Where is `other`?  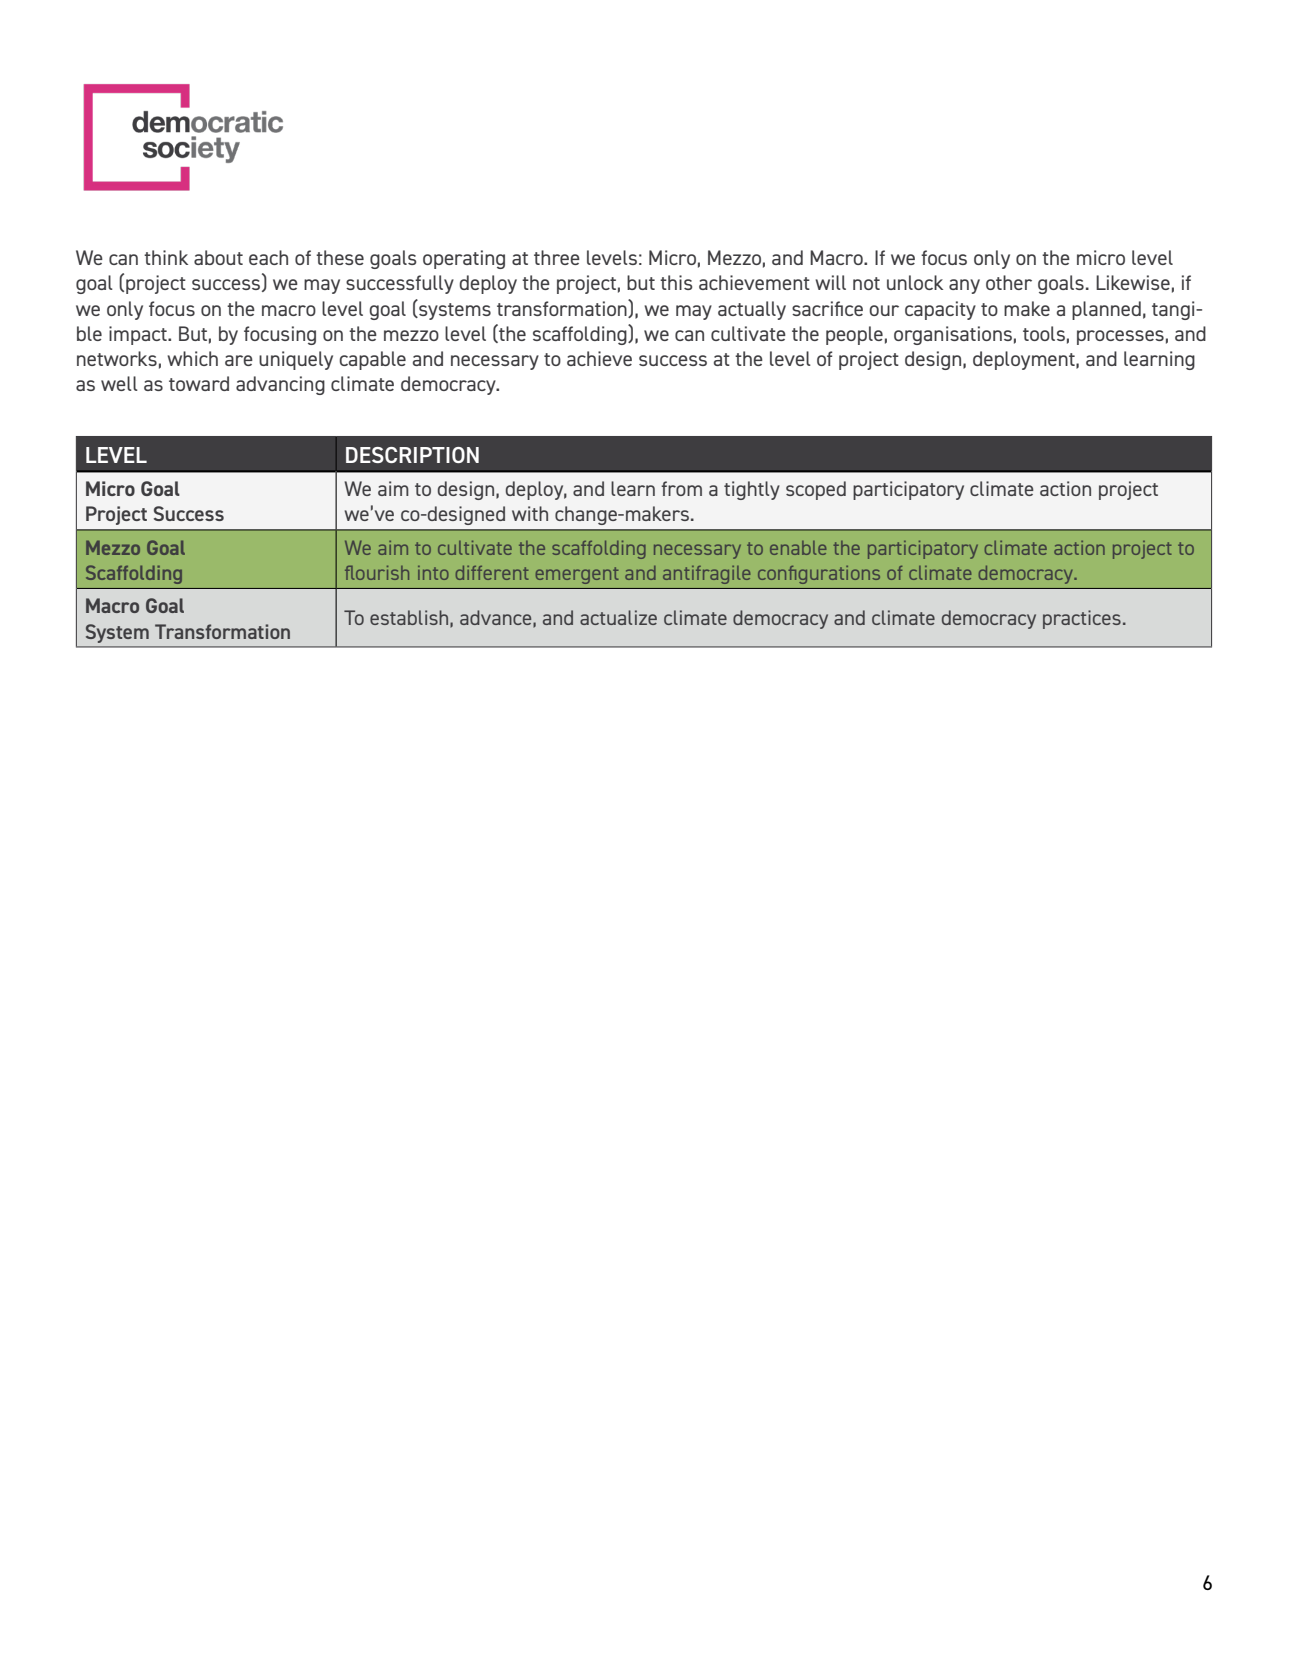
other is located at coordinates (1009, 282).
